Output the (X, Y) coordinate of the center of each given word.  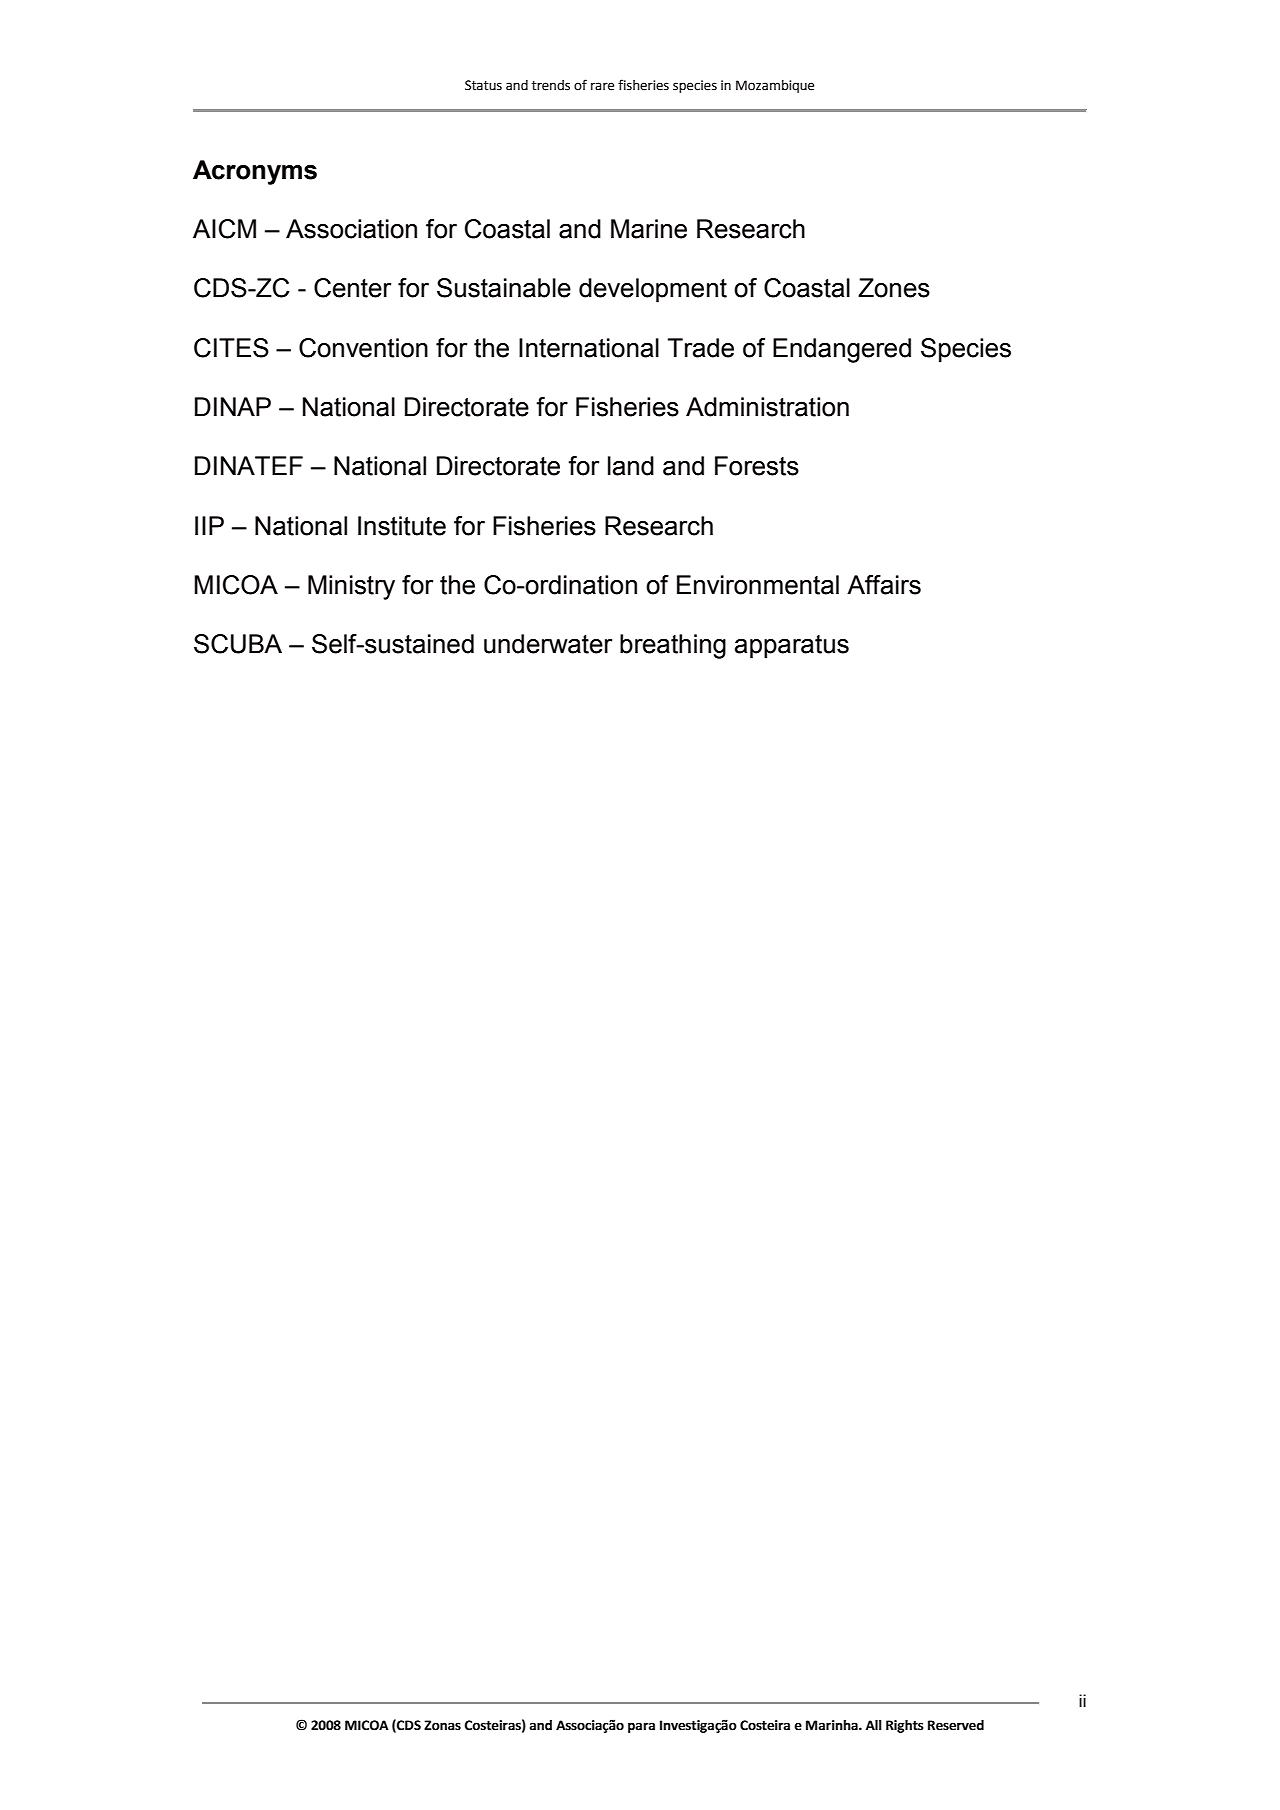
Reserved (956, 1725)
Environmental (758, 585)
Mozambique (775, 86)
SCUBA (238, 644)
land (631, 466)
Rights (905, 1726)
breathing (673, 646)
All (874, 1725)
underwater (548, 644)
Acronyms (255, 172)
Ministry (351, 587)
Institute (402, 526)
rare (602, 86)
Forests (757, 466)
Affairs (884, 585)
